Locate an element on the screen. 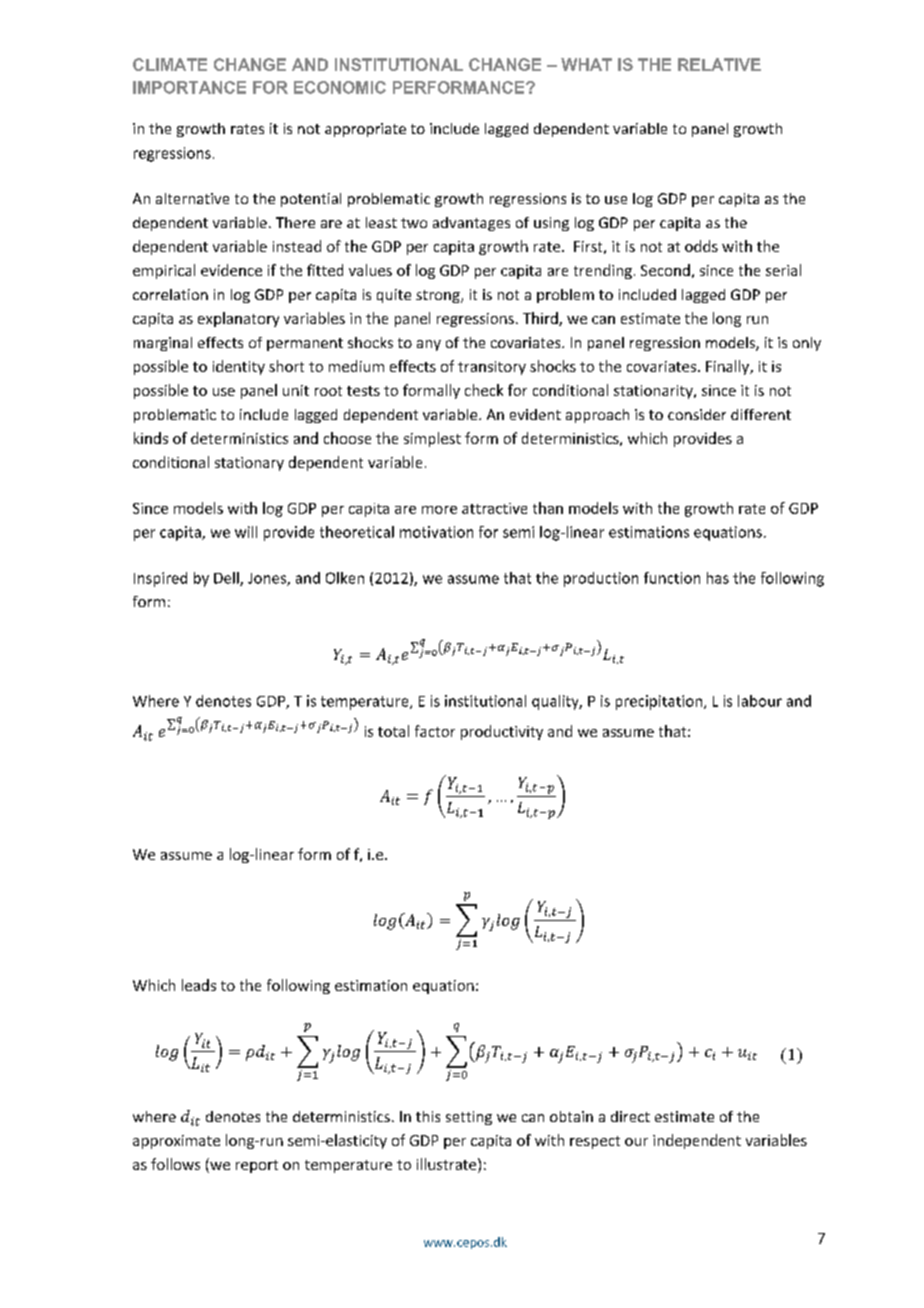  stationary is located at coordinates (249, 464).
